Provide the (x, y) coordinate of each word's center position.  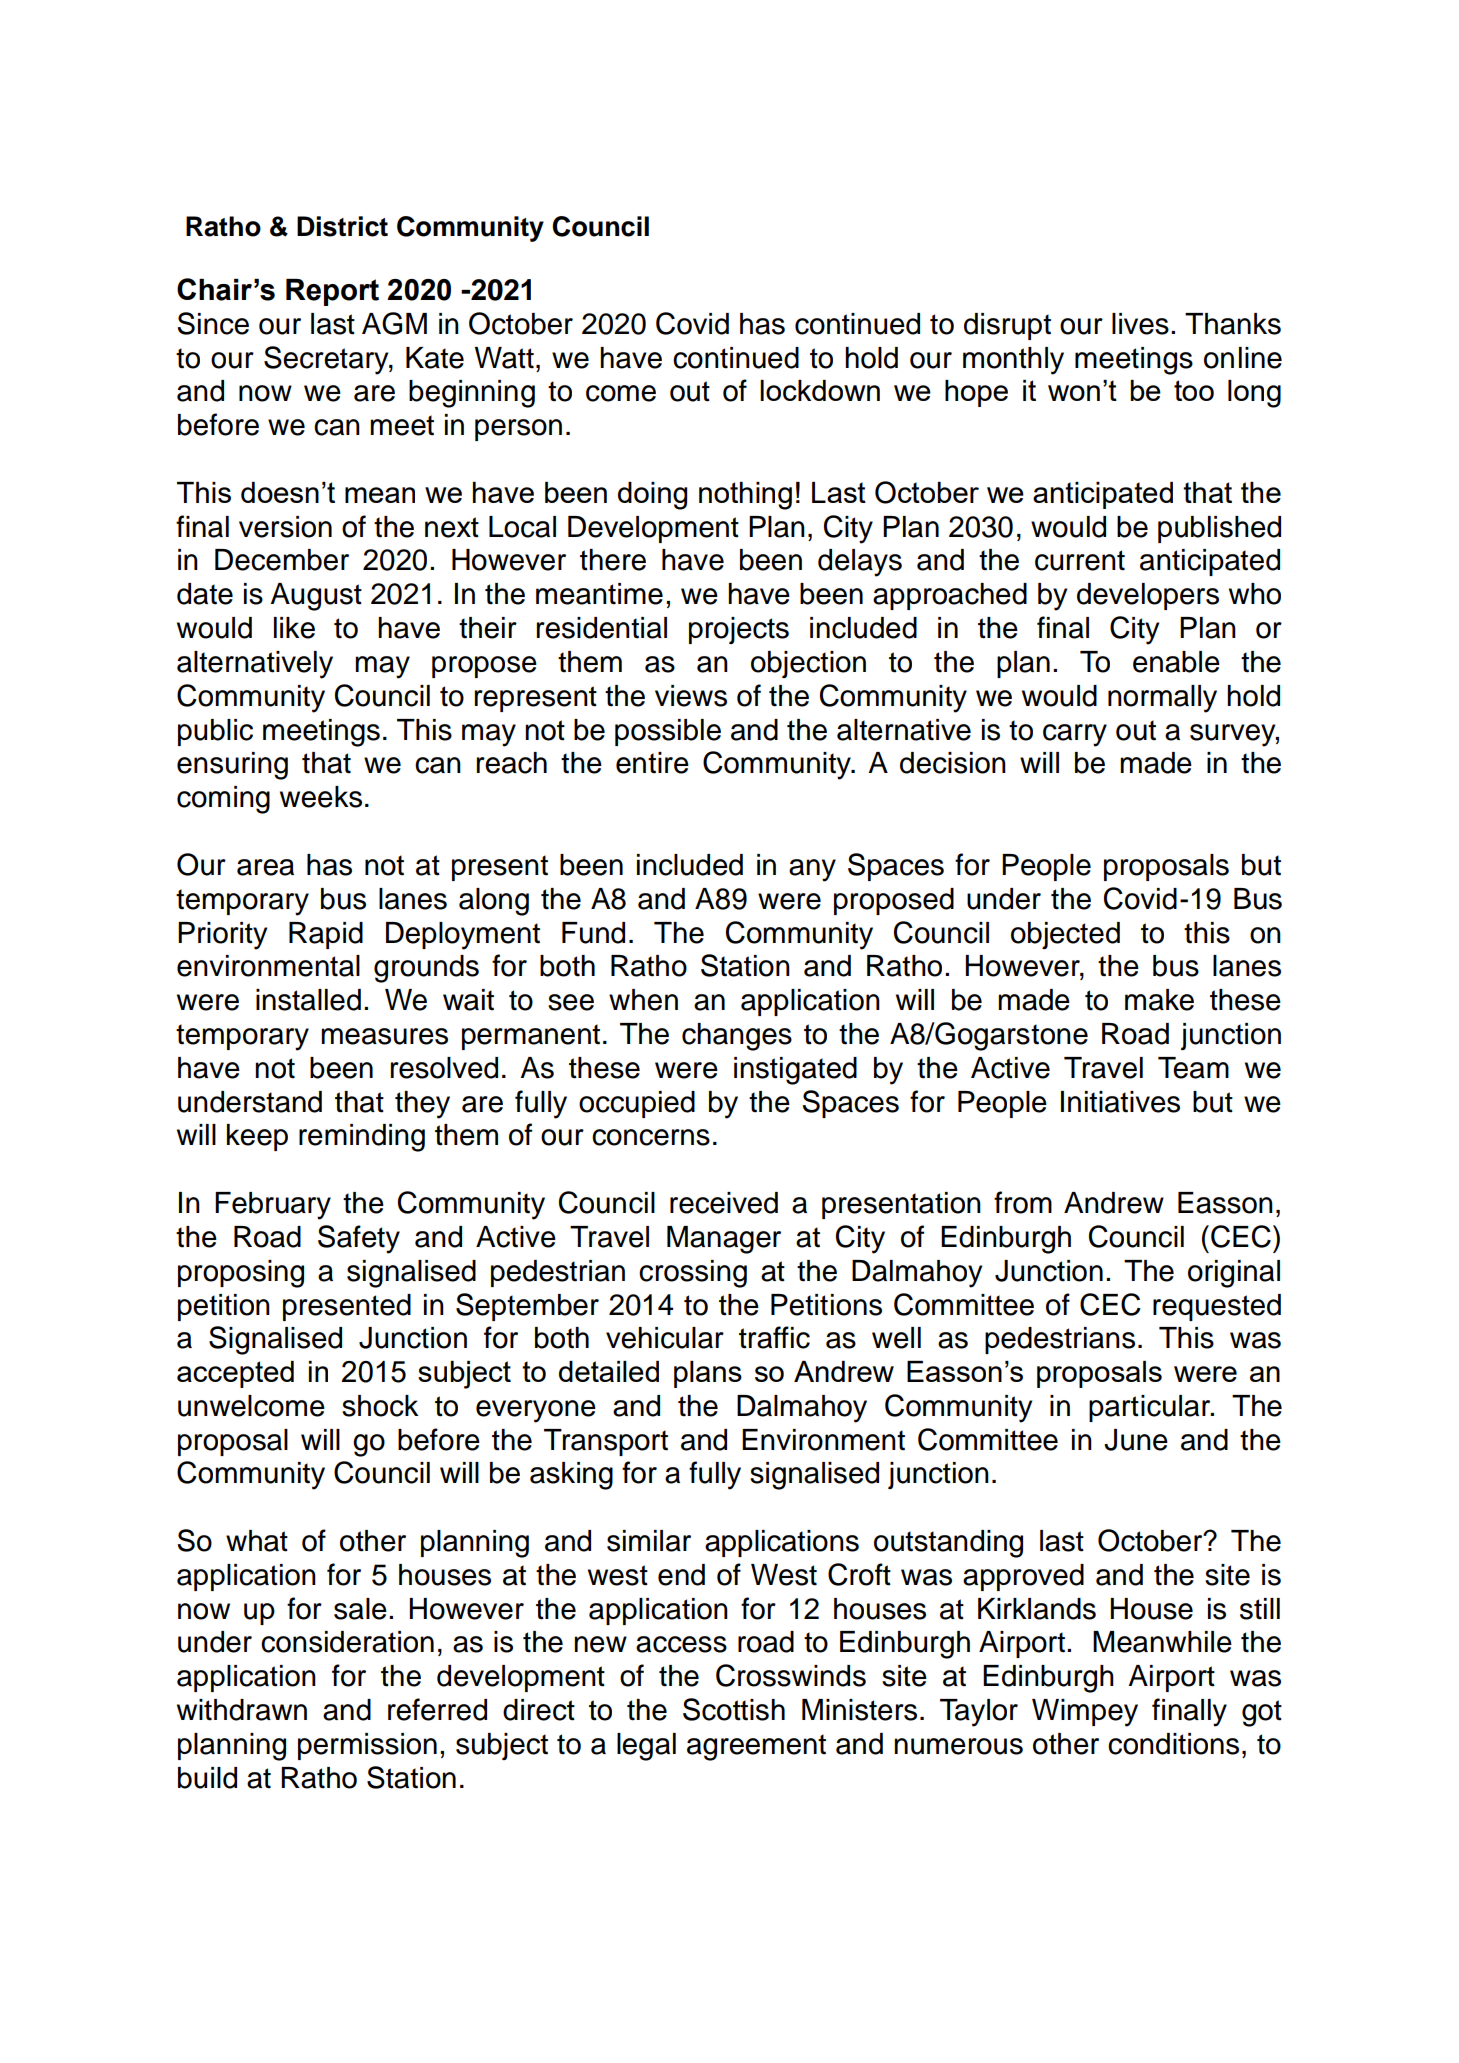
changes (737, 1037)
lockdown (820, 390)
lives (1140, 324)
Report (332, 292)
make (1159, 1000)
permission (367, 1746)
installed (308, 1000)
